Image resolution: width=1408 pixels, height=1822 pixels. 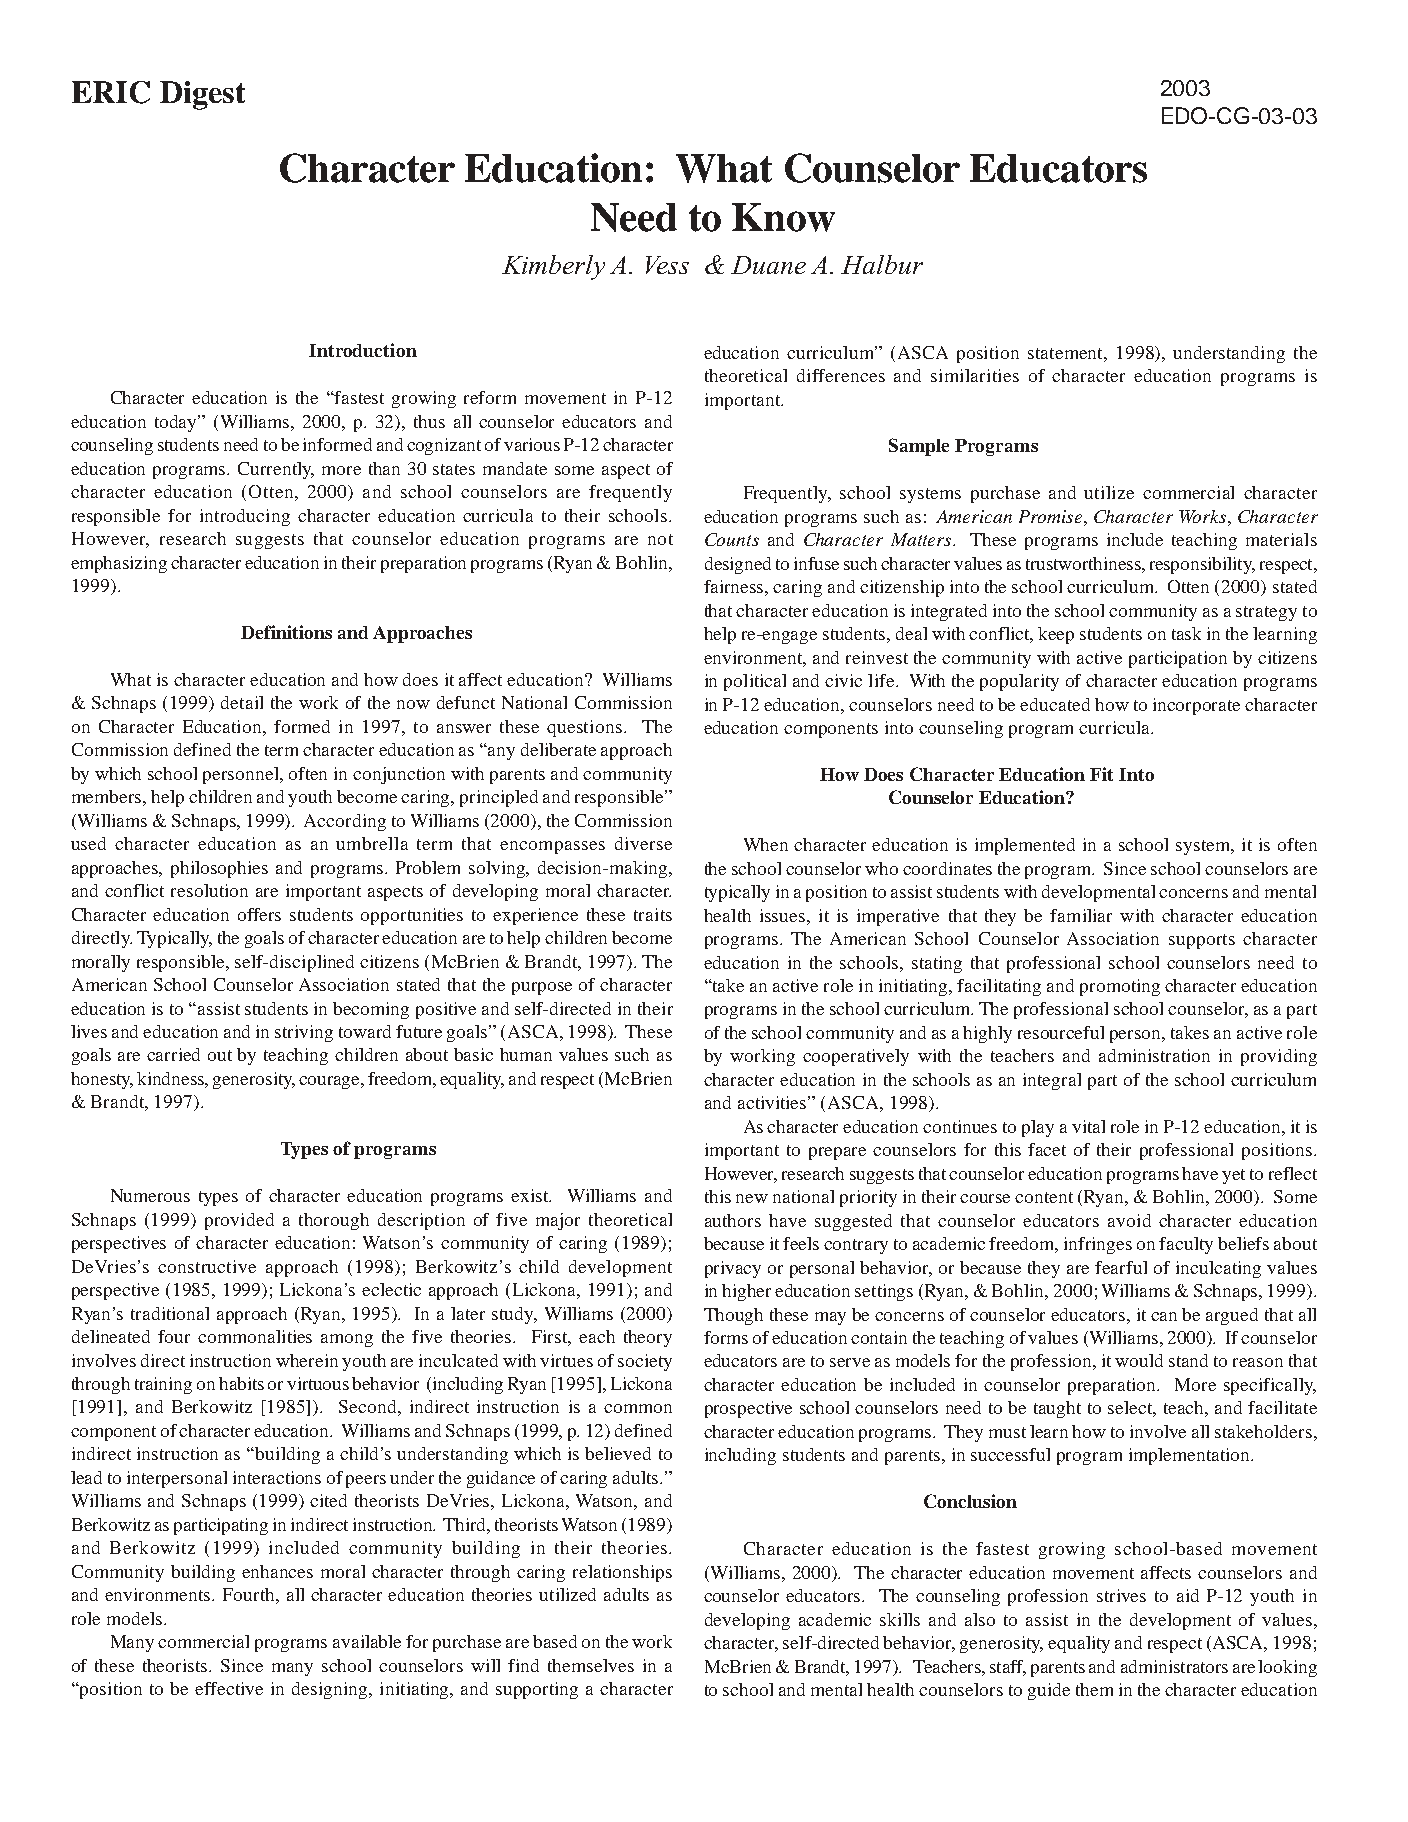 What do you see at coordinates (733, 1269) in the image?
I see `privacy` at bounding box center [733, 1269].
